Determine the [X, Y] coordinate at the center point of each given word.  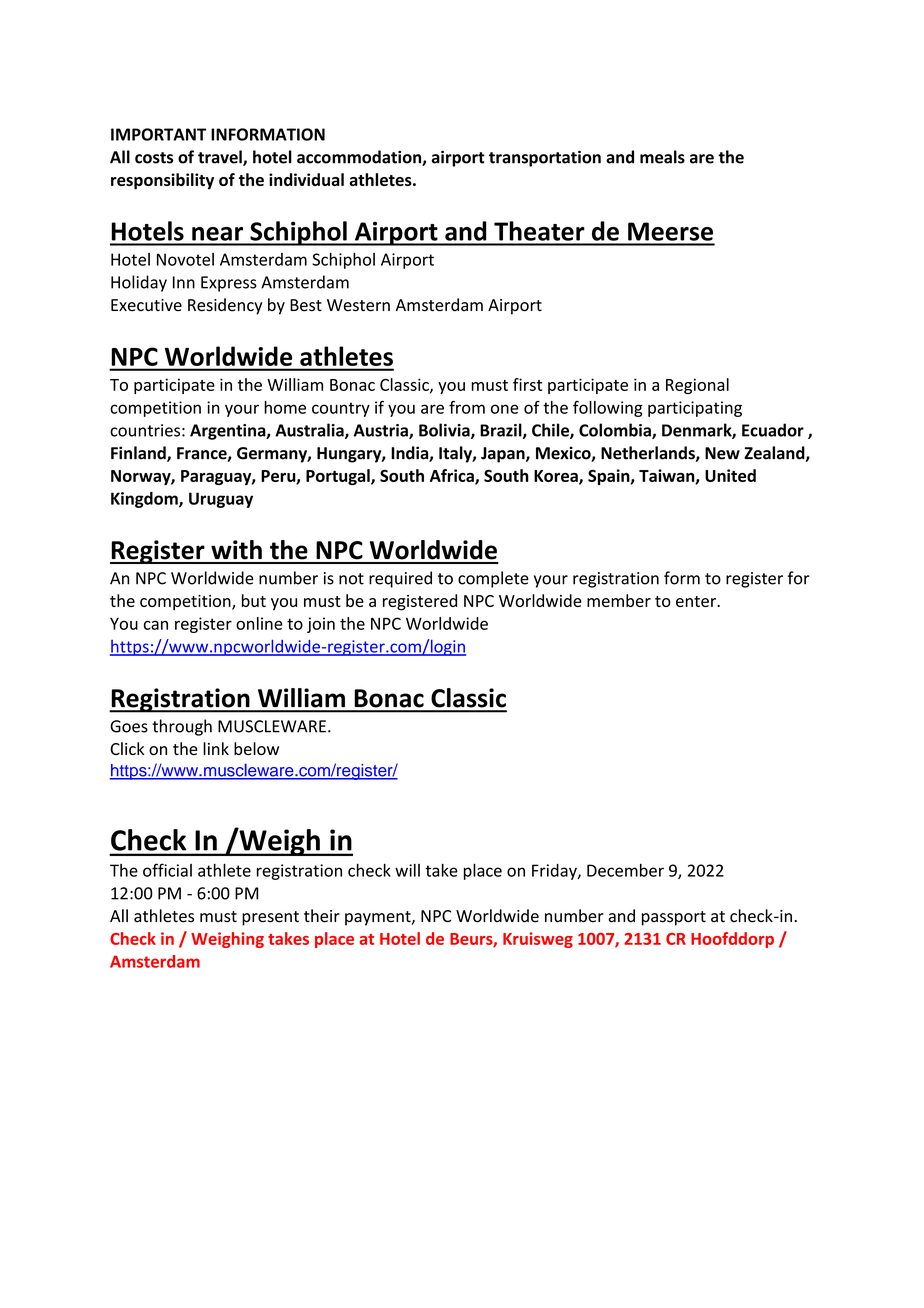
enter [697, 601]
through [182, 727]
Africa [453, 476]
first [527, 384]
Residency [225, 306]
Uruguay [221, 500]
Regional [697, 386]
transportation [545, 158]
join [321, 625]
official [167, 870]
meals [662, 157]
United [730, 475]
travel [221, 158]
